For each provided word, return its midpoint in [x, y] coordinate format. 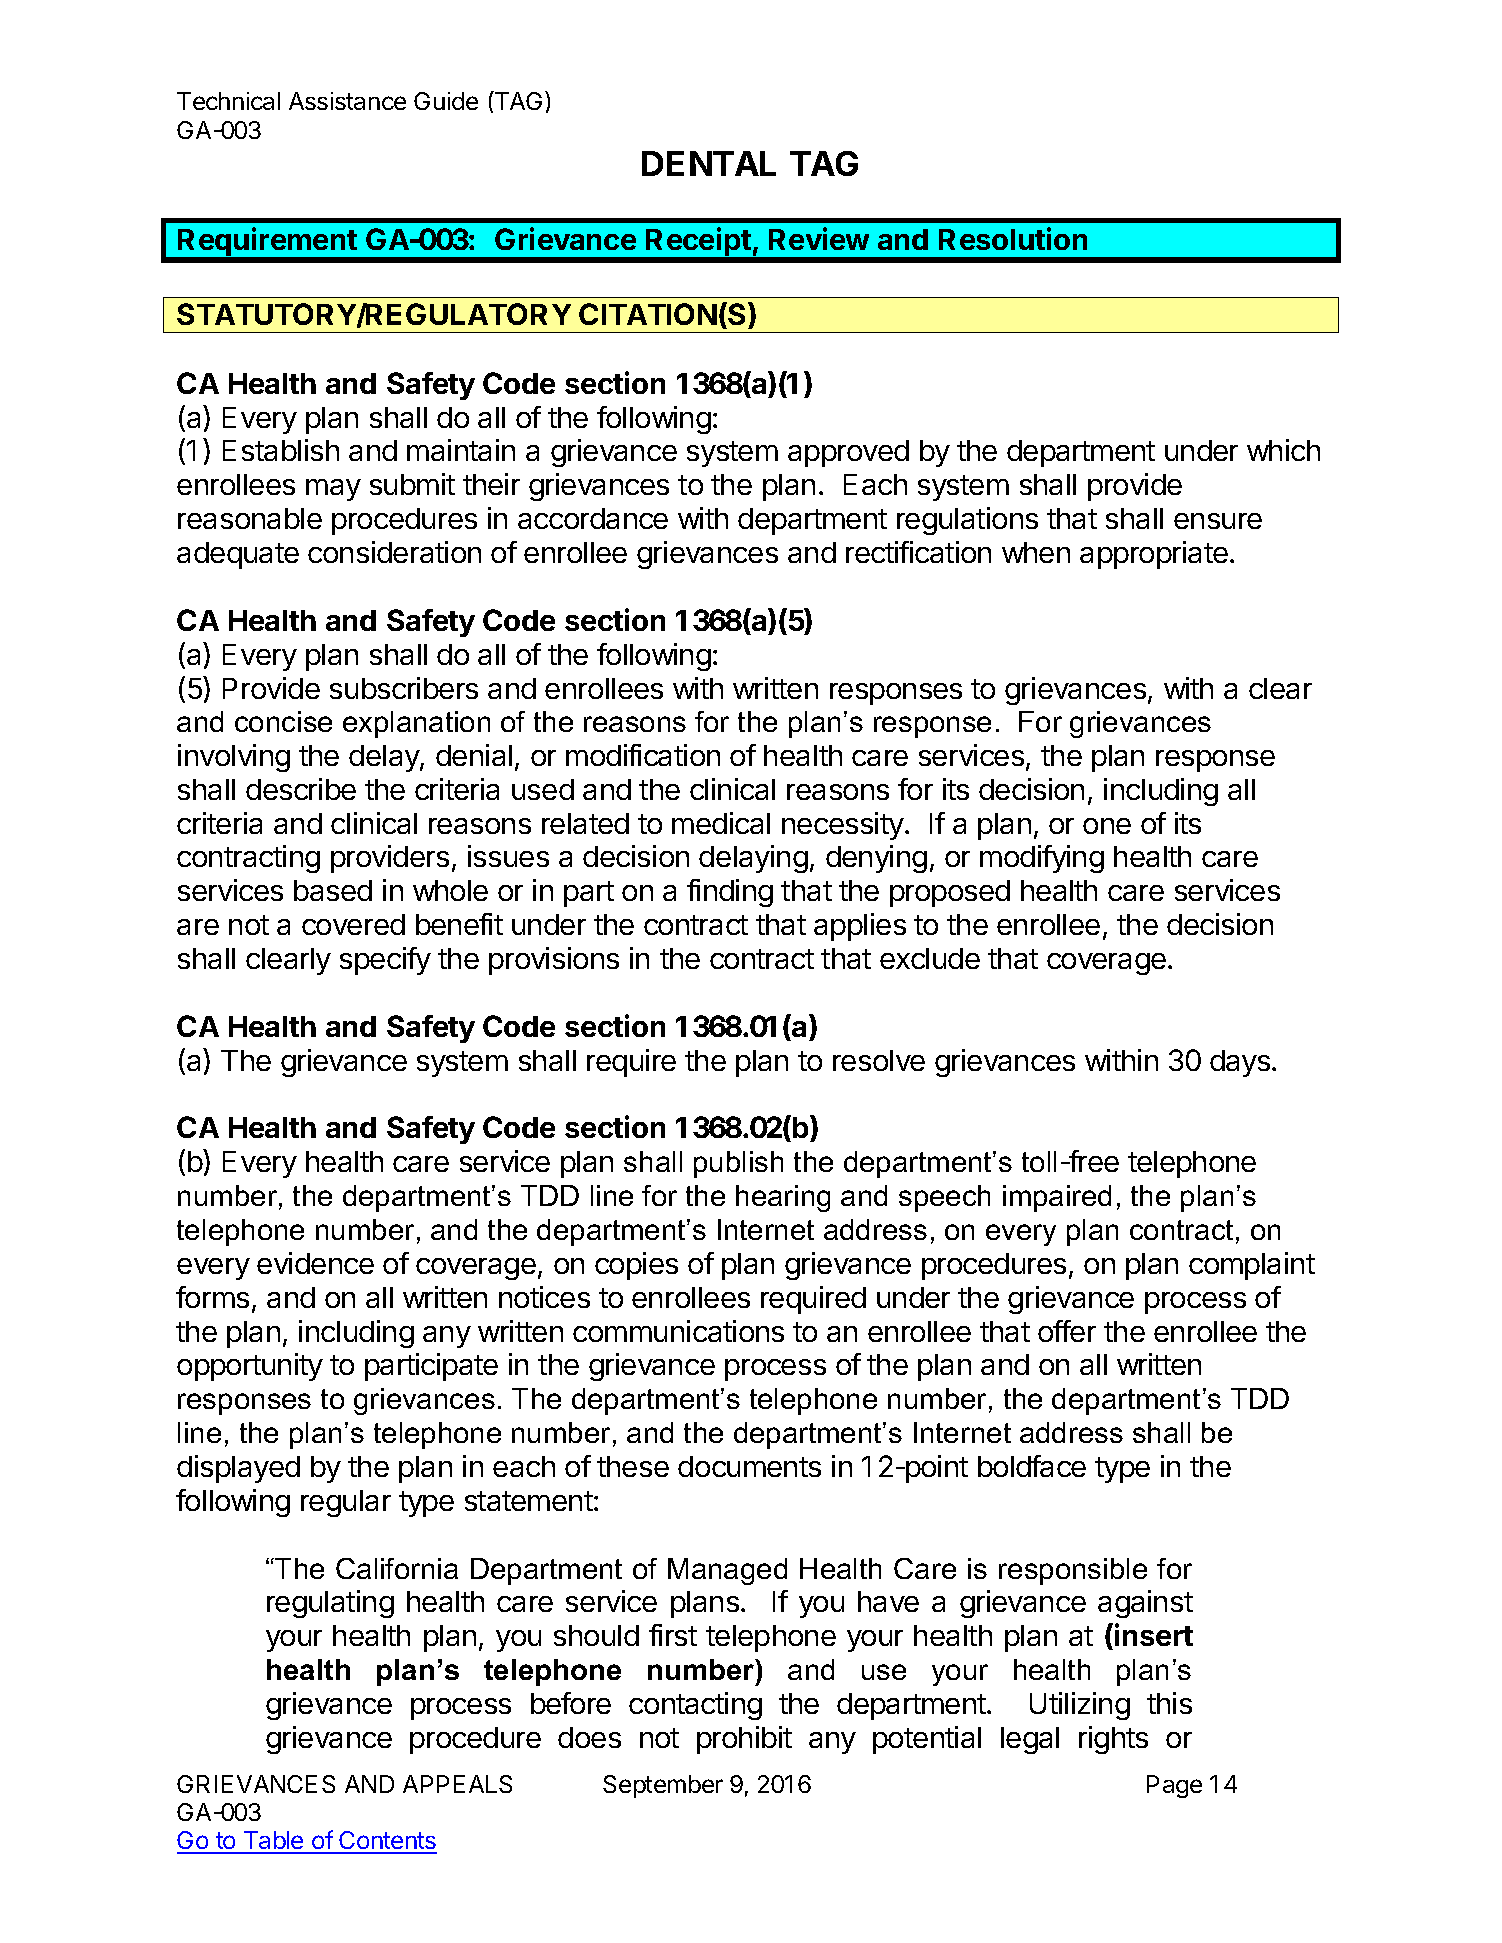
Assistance [347, 101]
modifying [1042, 859]
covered [353, 924]
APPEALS [457, 1784]
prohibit [744, 1740]
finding [730, 893]
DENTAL [709, 163]
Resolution [1013, 238]
